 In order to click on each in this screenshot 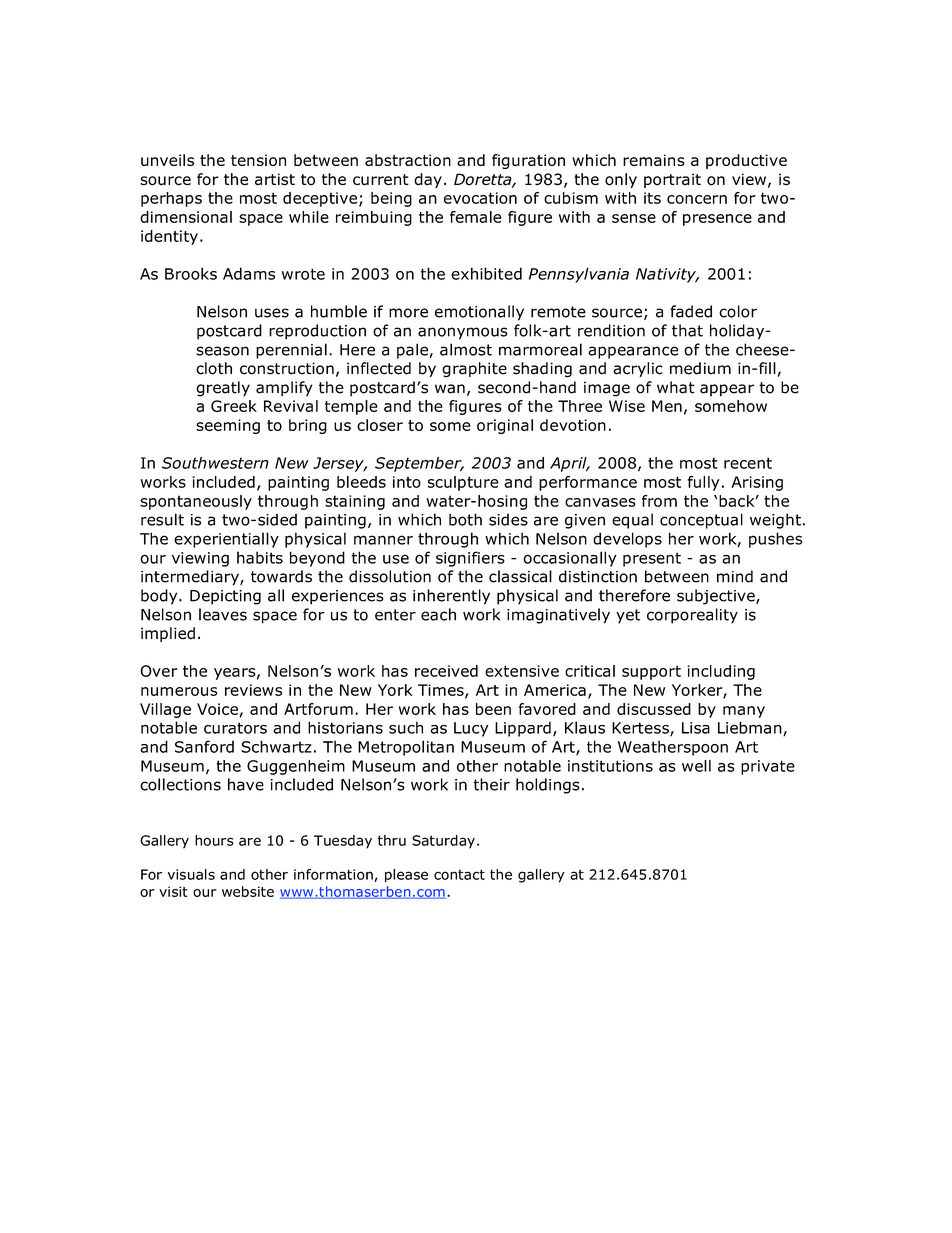, I will do `click(438, 614)`.
